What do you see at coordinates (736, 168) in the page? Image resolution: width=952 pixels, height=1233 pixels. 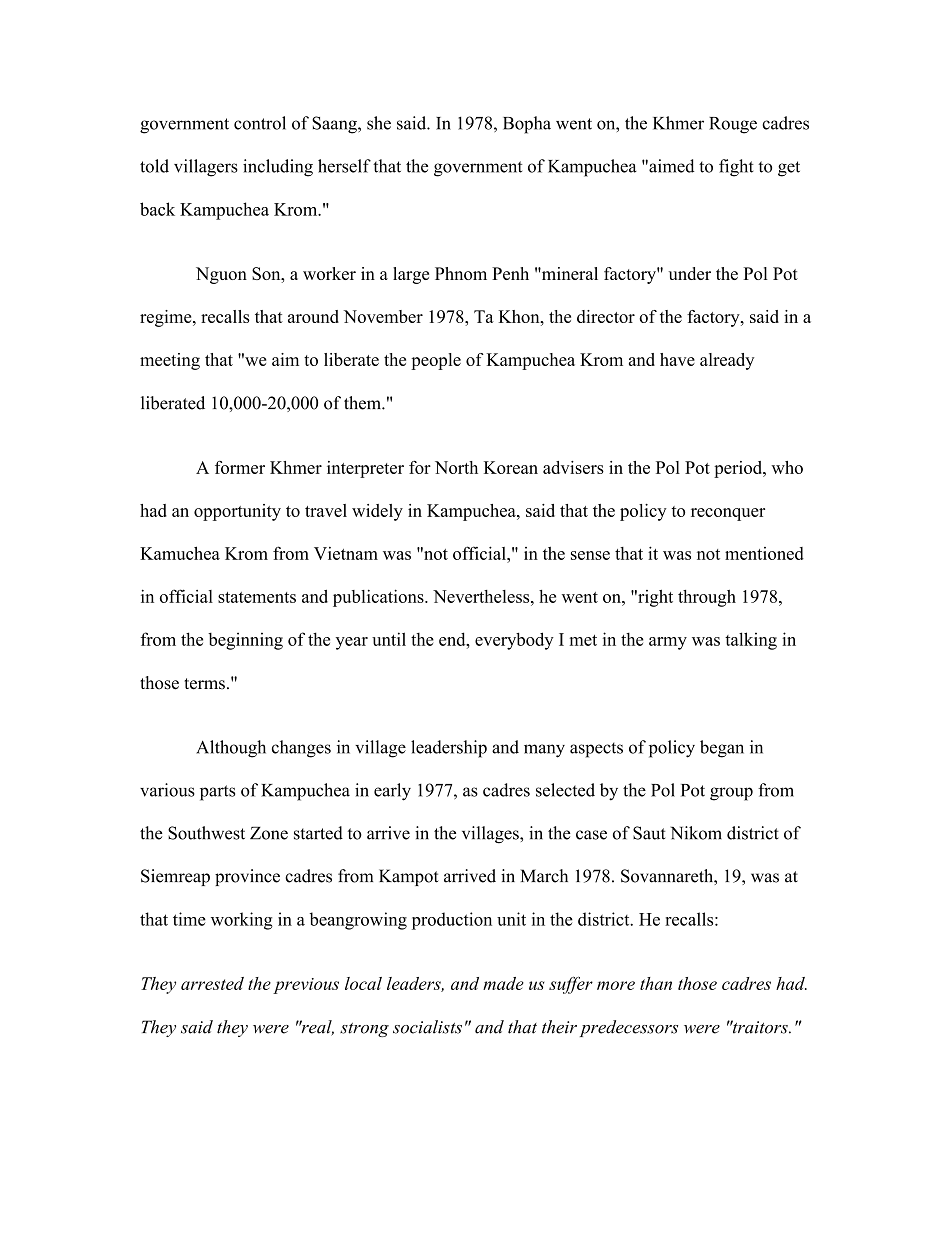 I see `fight` at bounding box center [736, 168].
